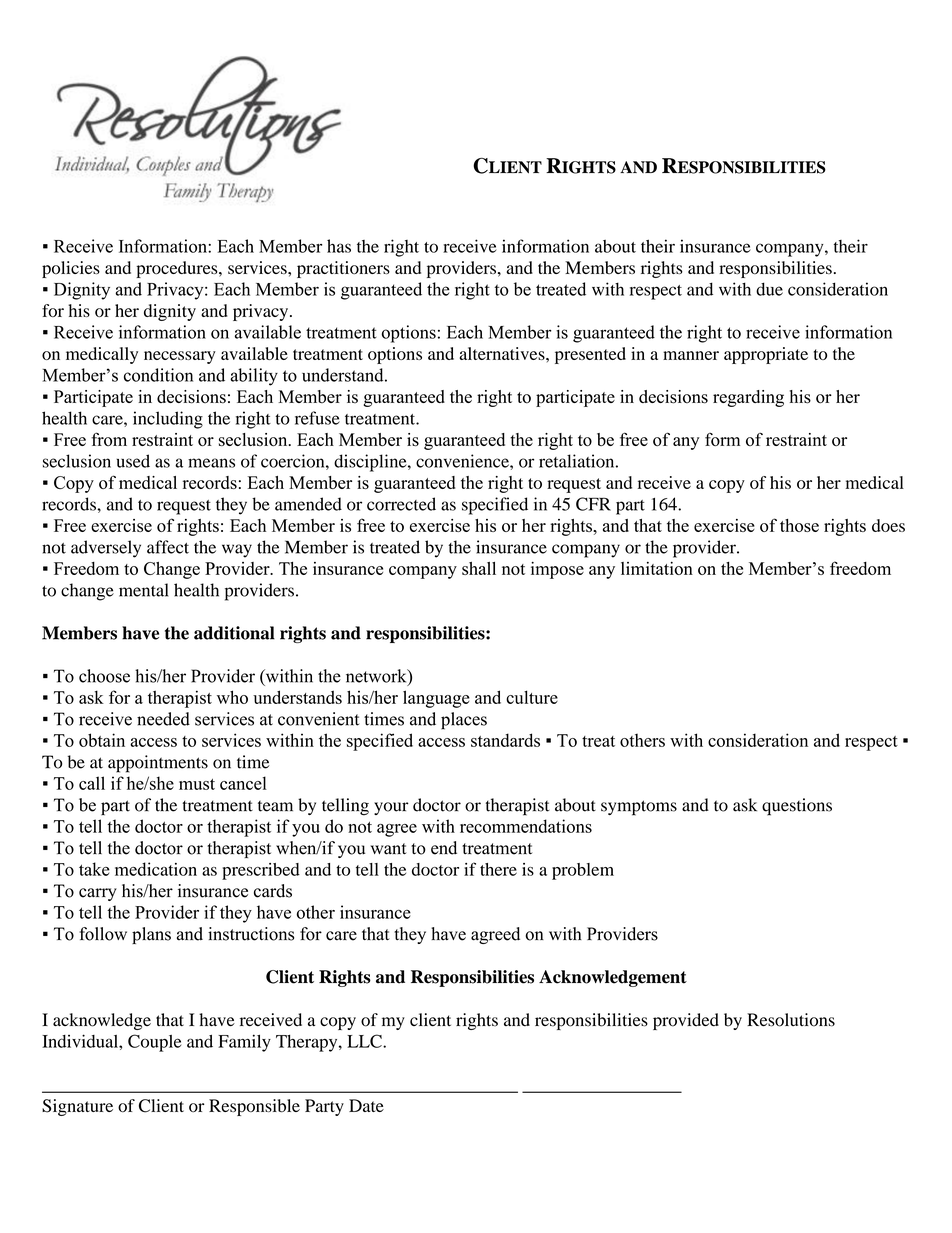 The height and width of the screenshot is (1233, 952). What do you see at coordinates (366, 1105) in the screenshot?
I see `Date` at bounding box center [366, 1105].
